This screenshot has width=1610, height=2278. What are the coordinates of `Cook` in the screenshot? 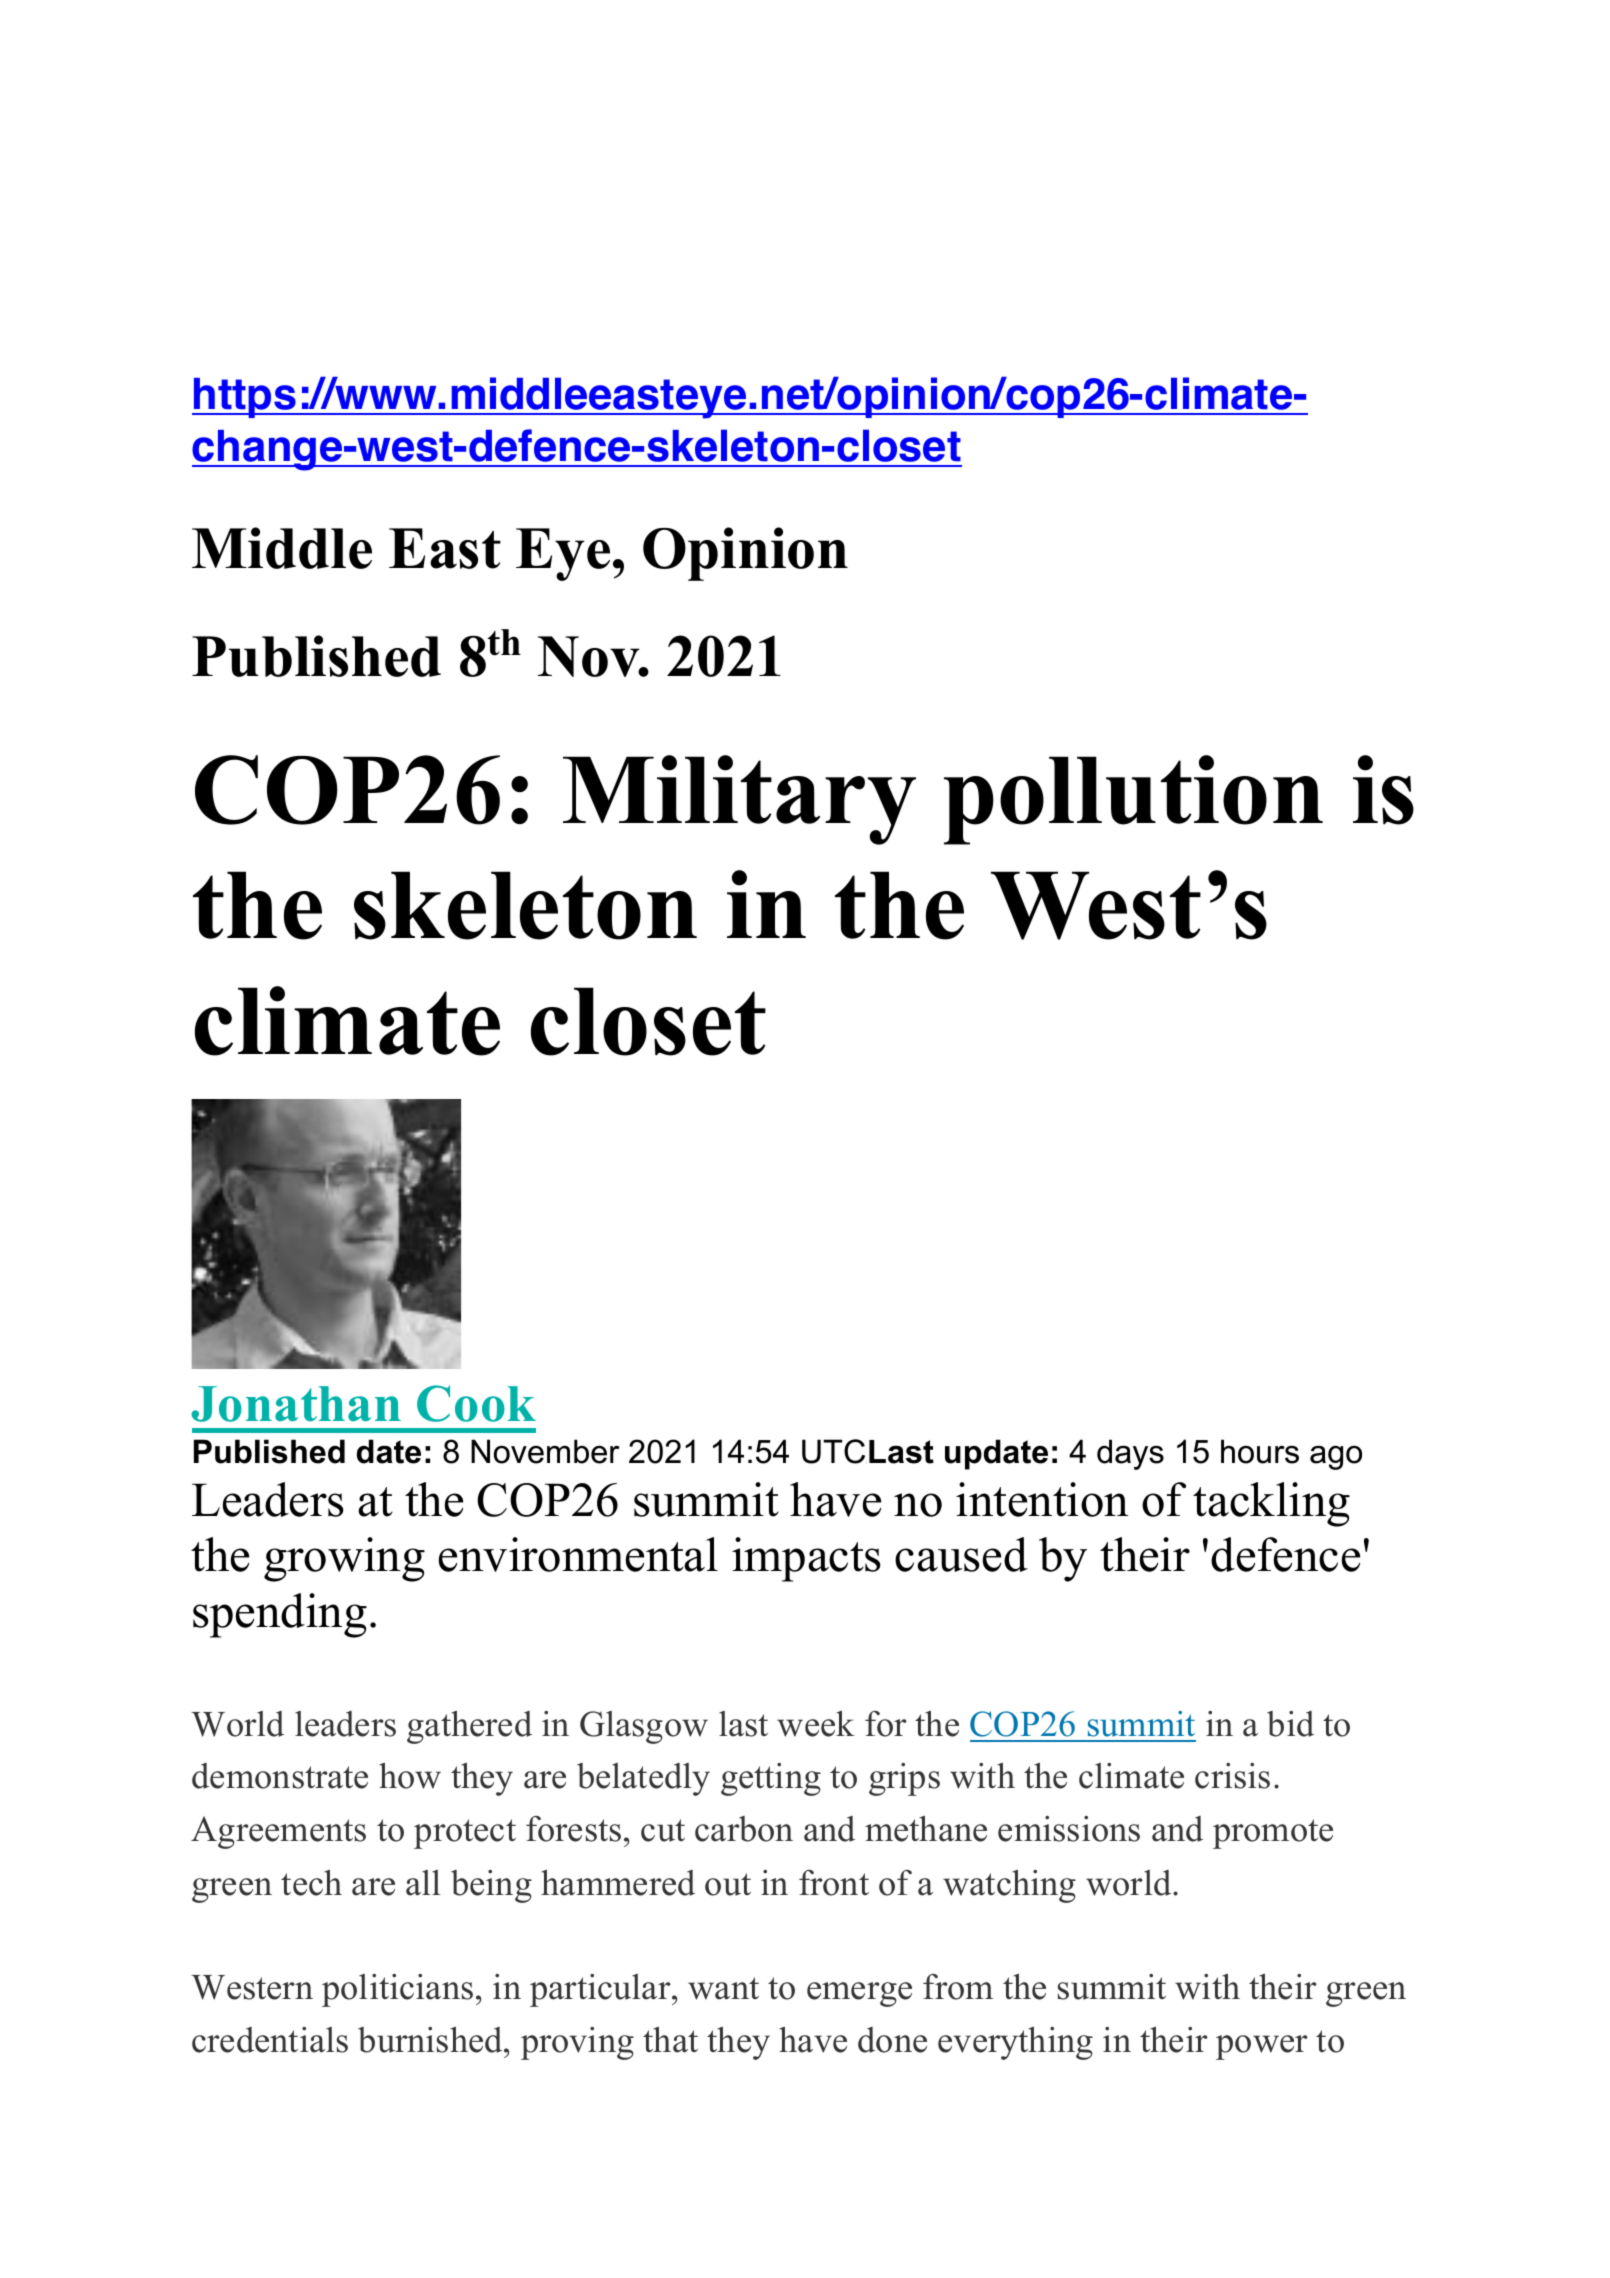 It's located at (476, 1403).
